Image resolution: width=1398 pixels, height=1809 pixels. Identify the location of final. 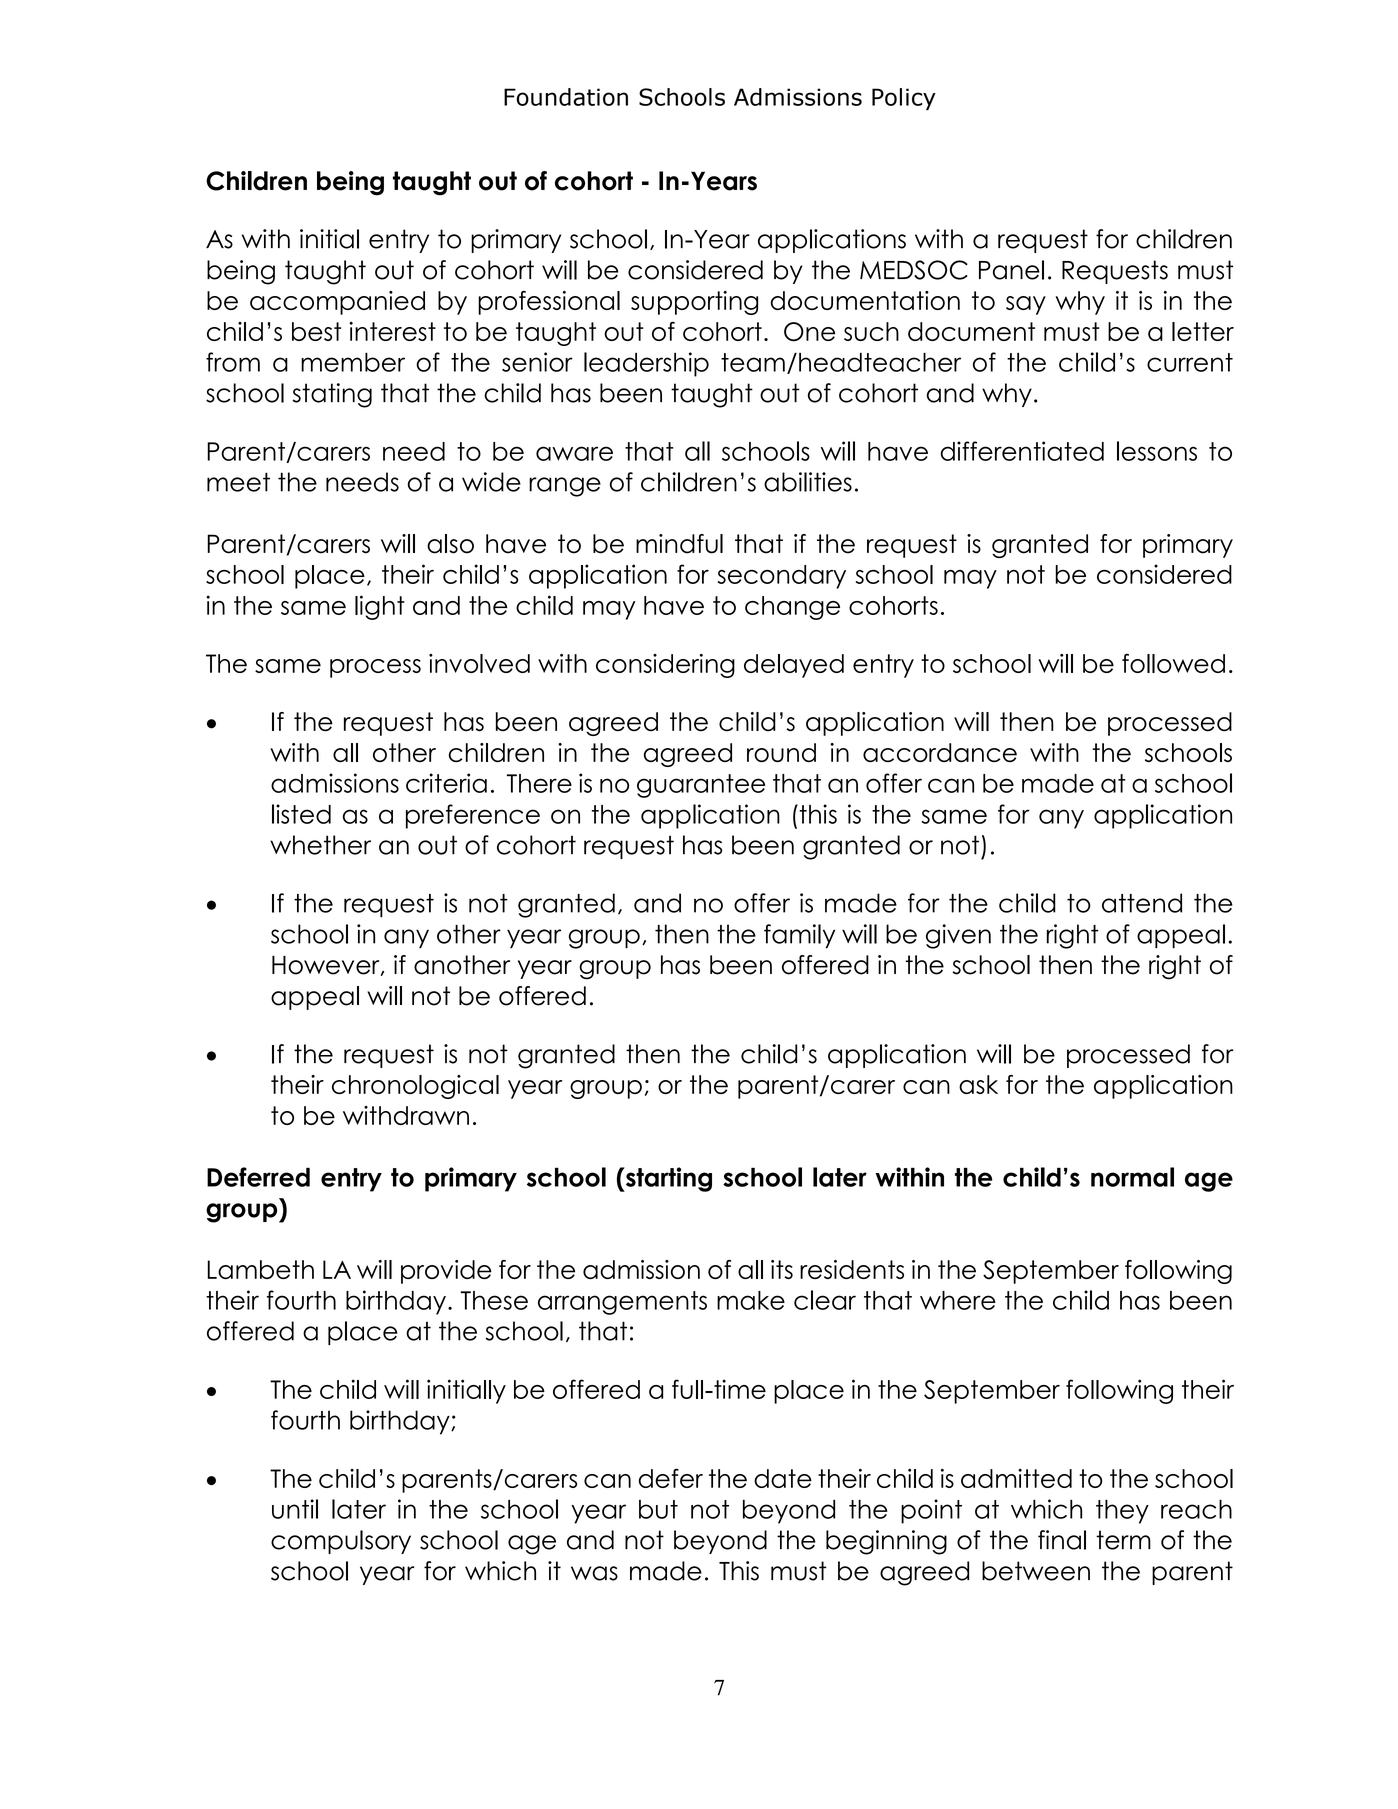
(1062, 1540).
